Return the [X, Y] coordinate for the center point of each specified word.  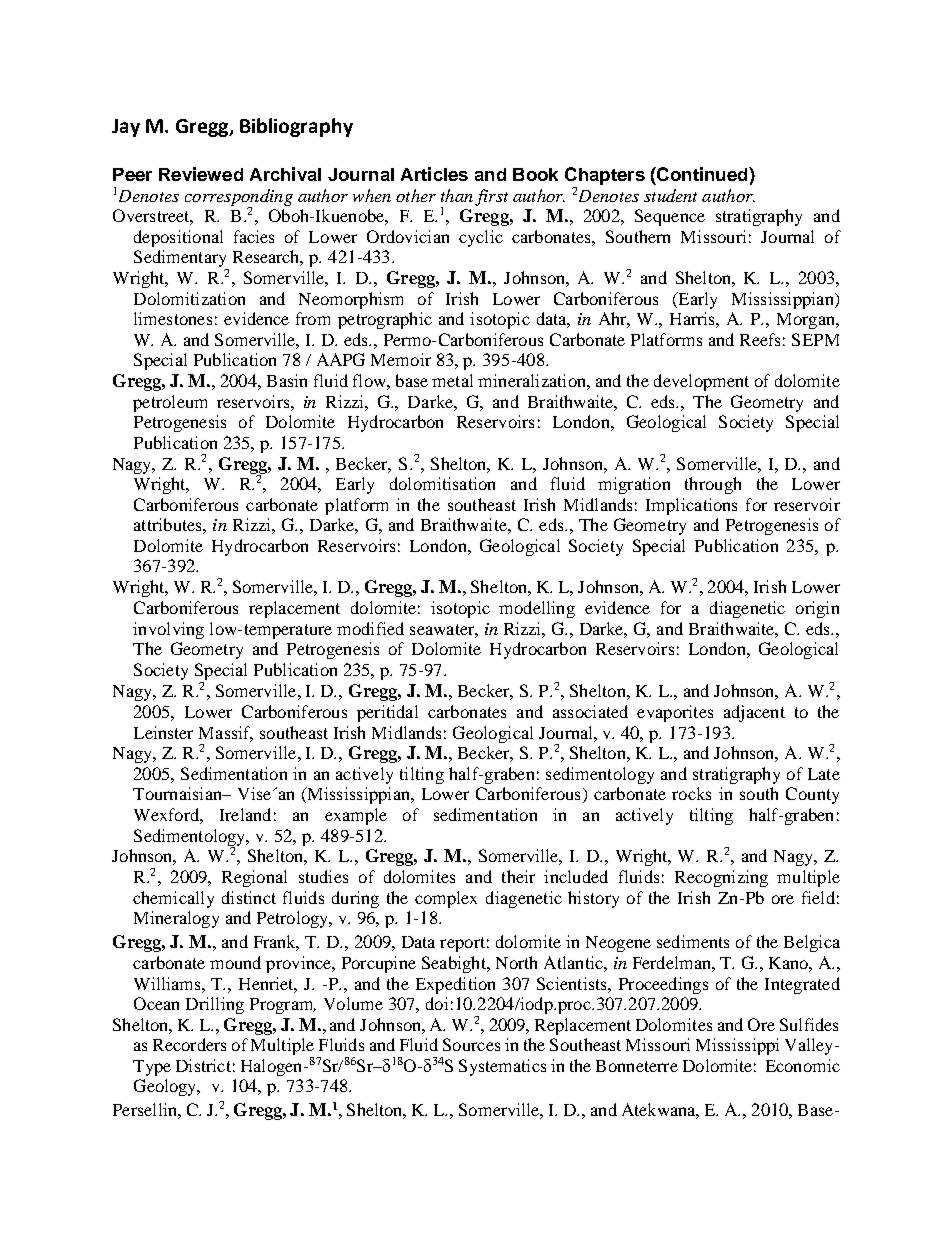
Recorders [189, 1044]
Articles [434, 174]
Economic [803, 1065]
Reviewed [201, 174]
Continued [702, 174]
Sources [471, 1044]
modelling [537, 609]
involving [168, 630]
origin [817, 609]
